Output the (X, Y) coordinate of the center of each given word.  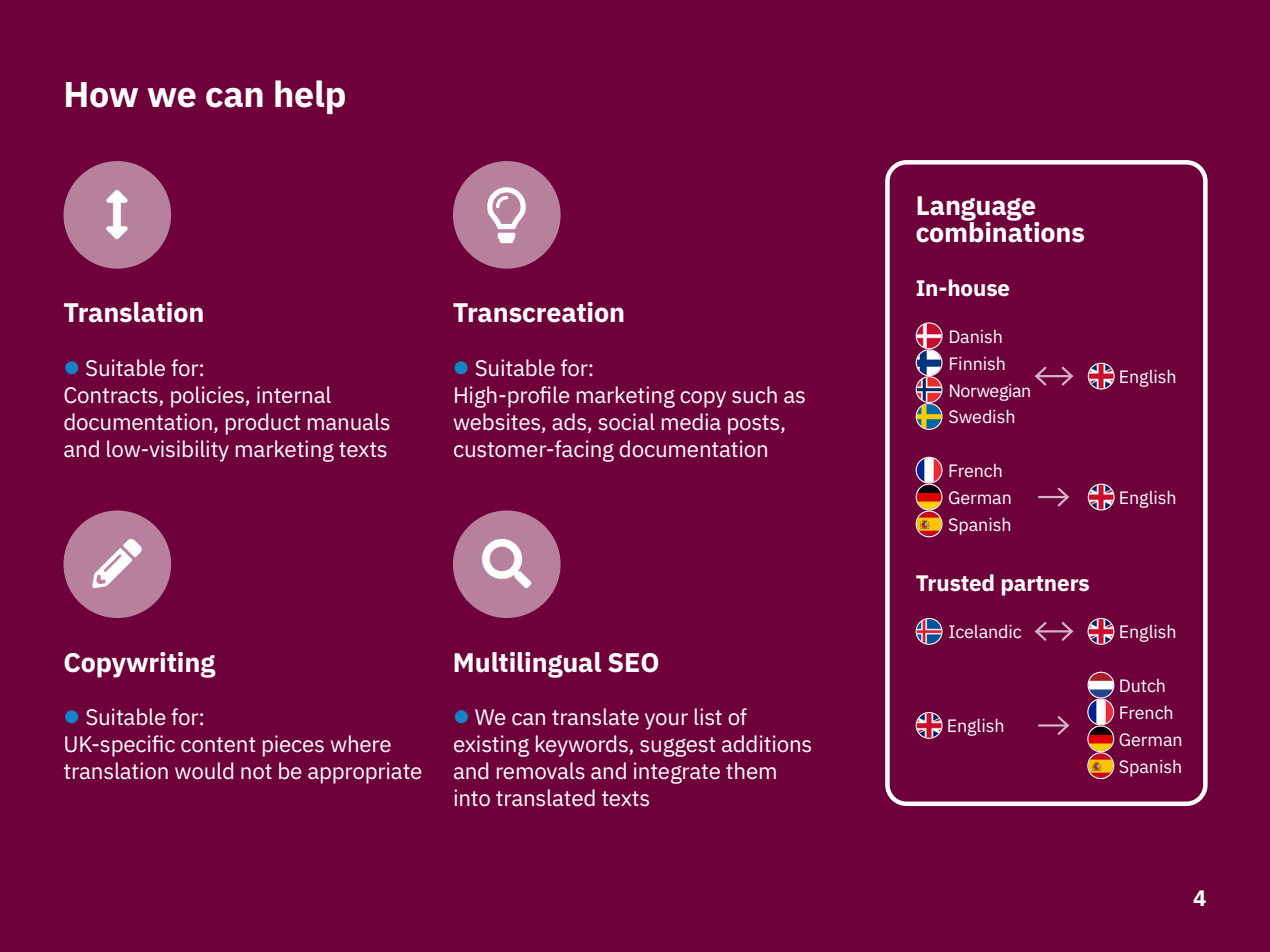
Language (977, 209)
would (204, 771)
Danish (976, 336)
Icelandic (985, 631)
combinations (1000, 231)
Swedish (981, 416)
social (627, 422)
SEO (633, 663)
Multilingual (527, 665)
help (310, 97)
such (754, 395)
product (263, 424)
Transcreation (538, 312)
